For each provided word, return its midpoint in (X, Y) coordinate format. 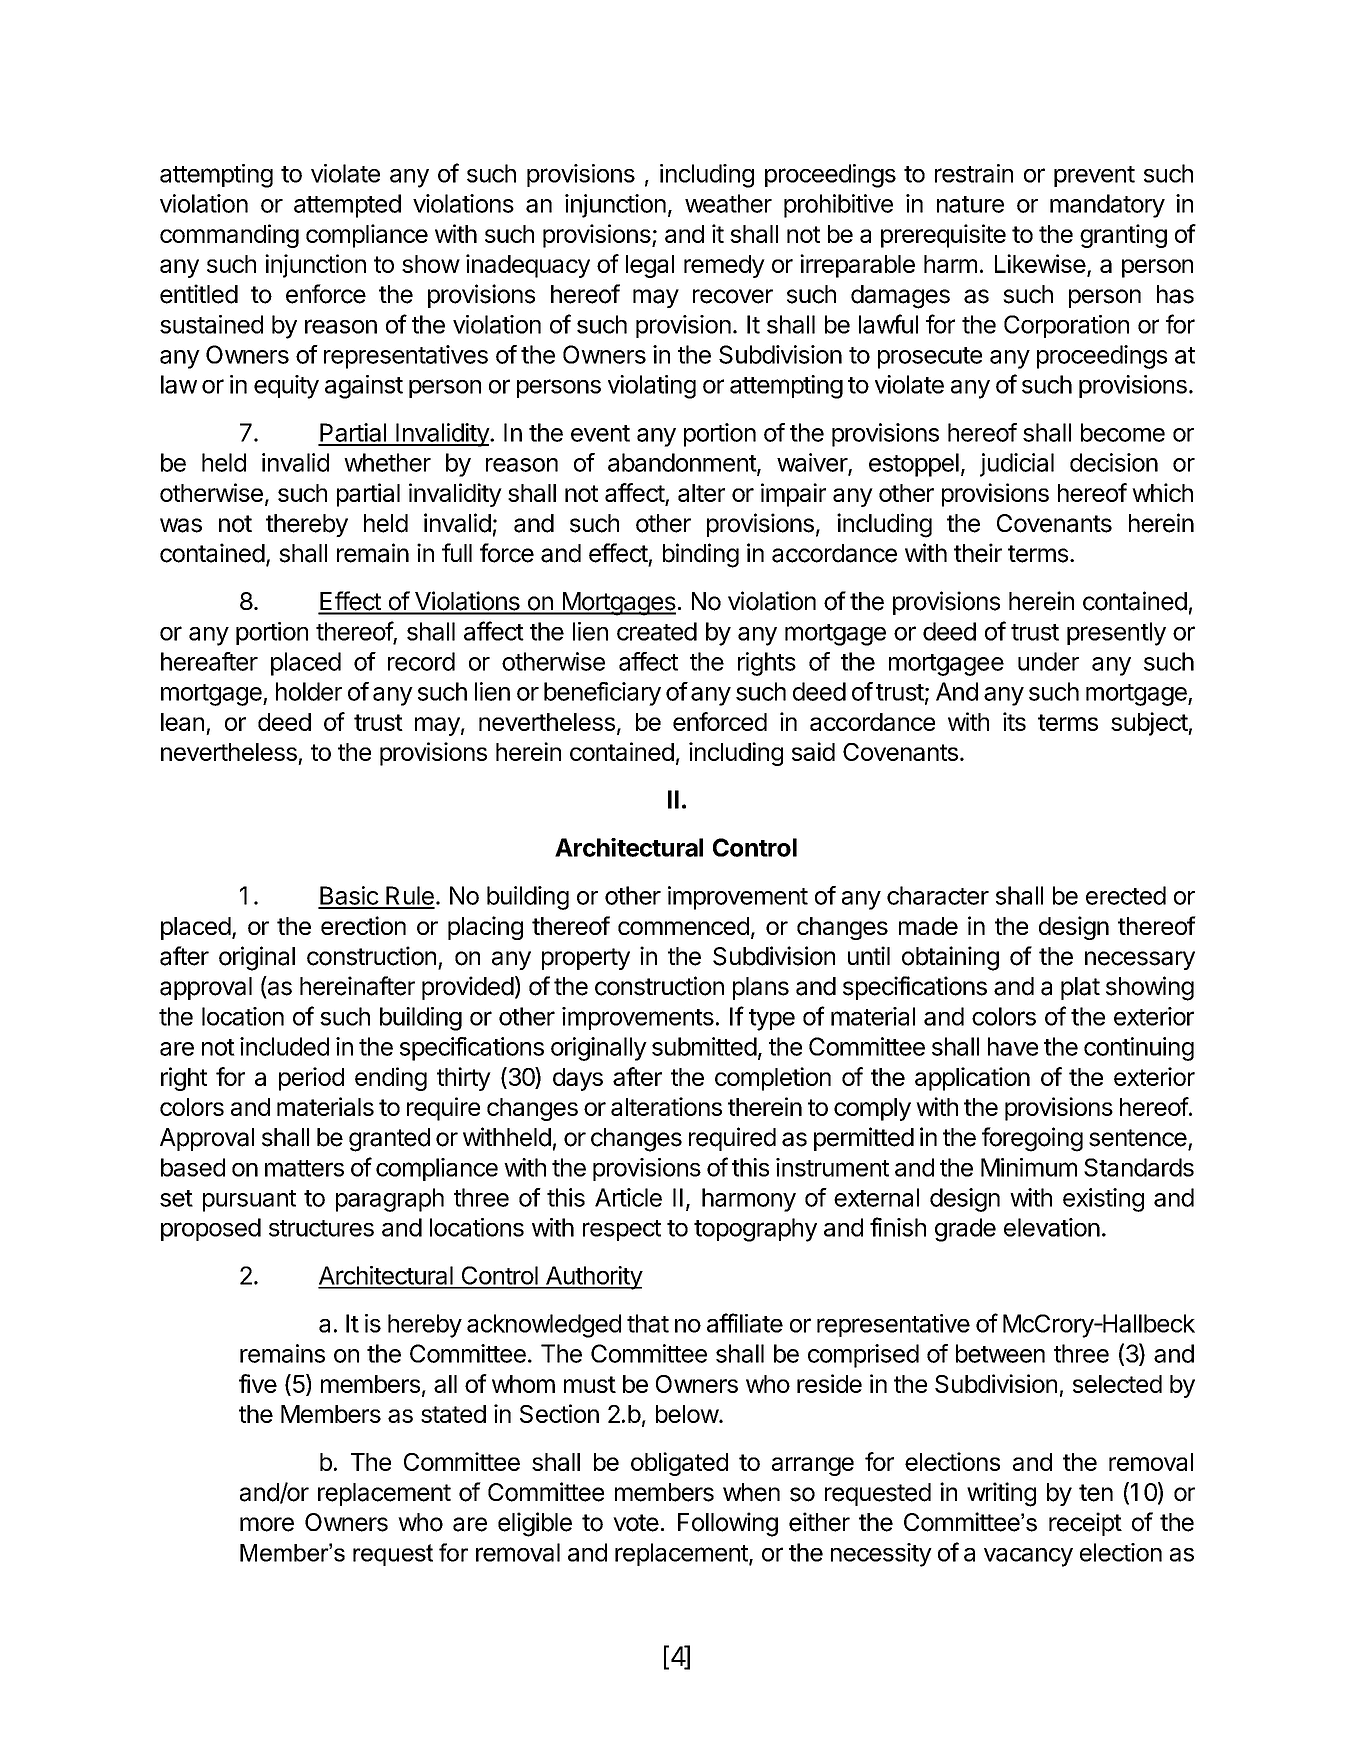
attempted (347, 206)
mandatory (1107, 206)
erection (363, 925)
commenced (683, 926)
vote (636, 1523)
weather (728, 203)
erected (1126, 895)
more (267, 1524)
